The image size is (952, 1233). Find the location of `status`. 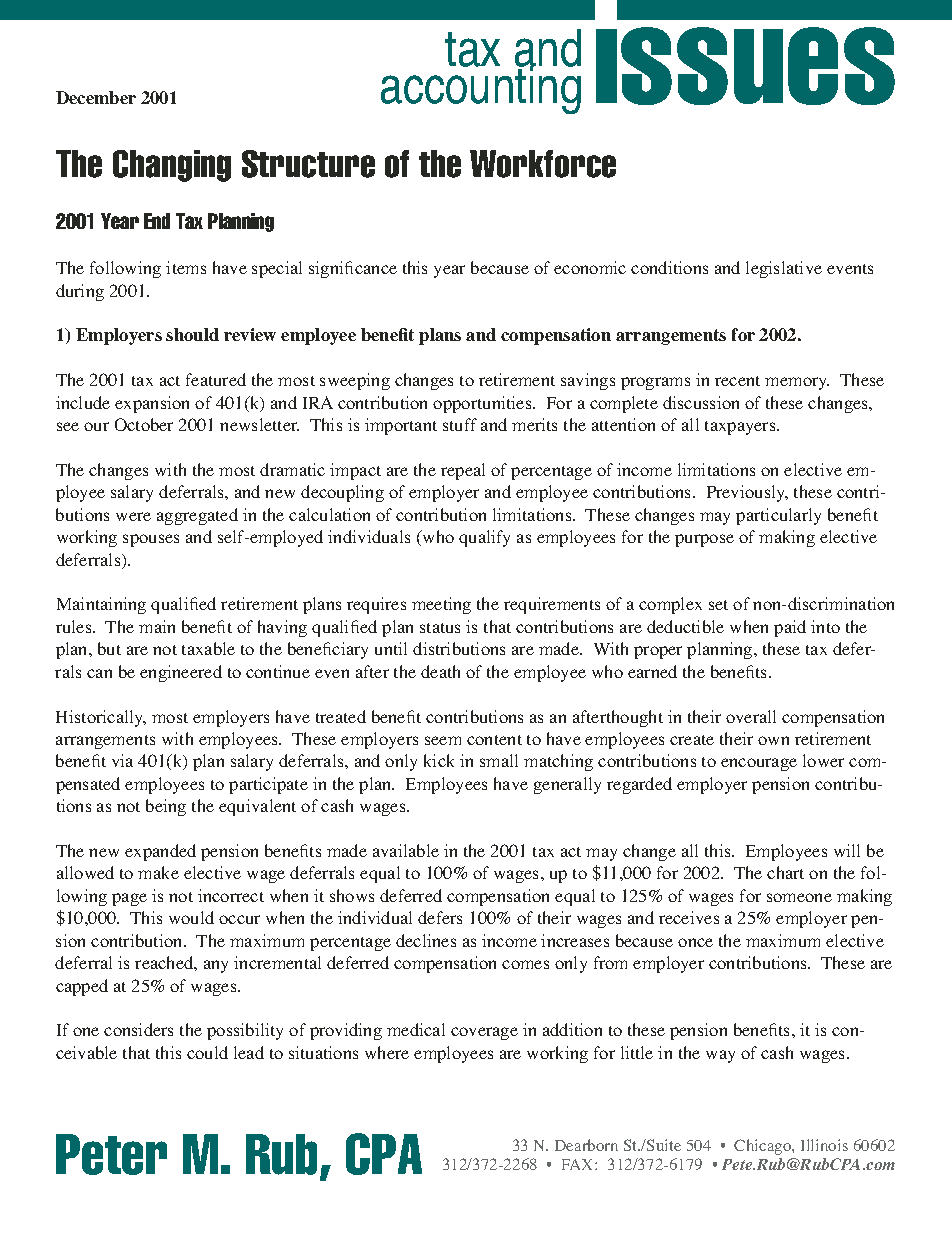

status is located at coordinates (440, 628).
